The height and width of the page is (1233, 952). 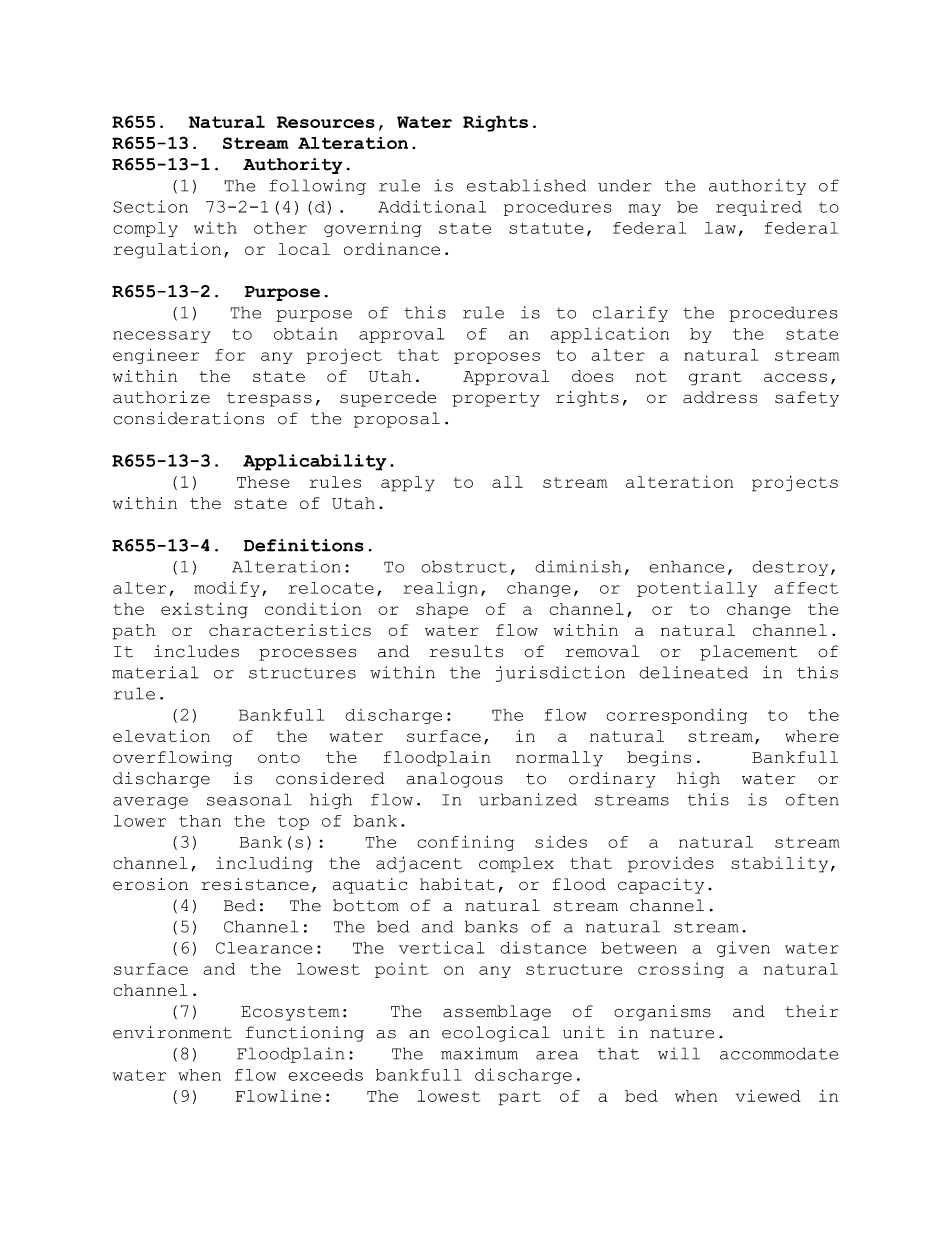 I want to click on required, so click(x=759, y=208).
